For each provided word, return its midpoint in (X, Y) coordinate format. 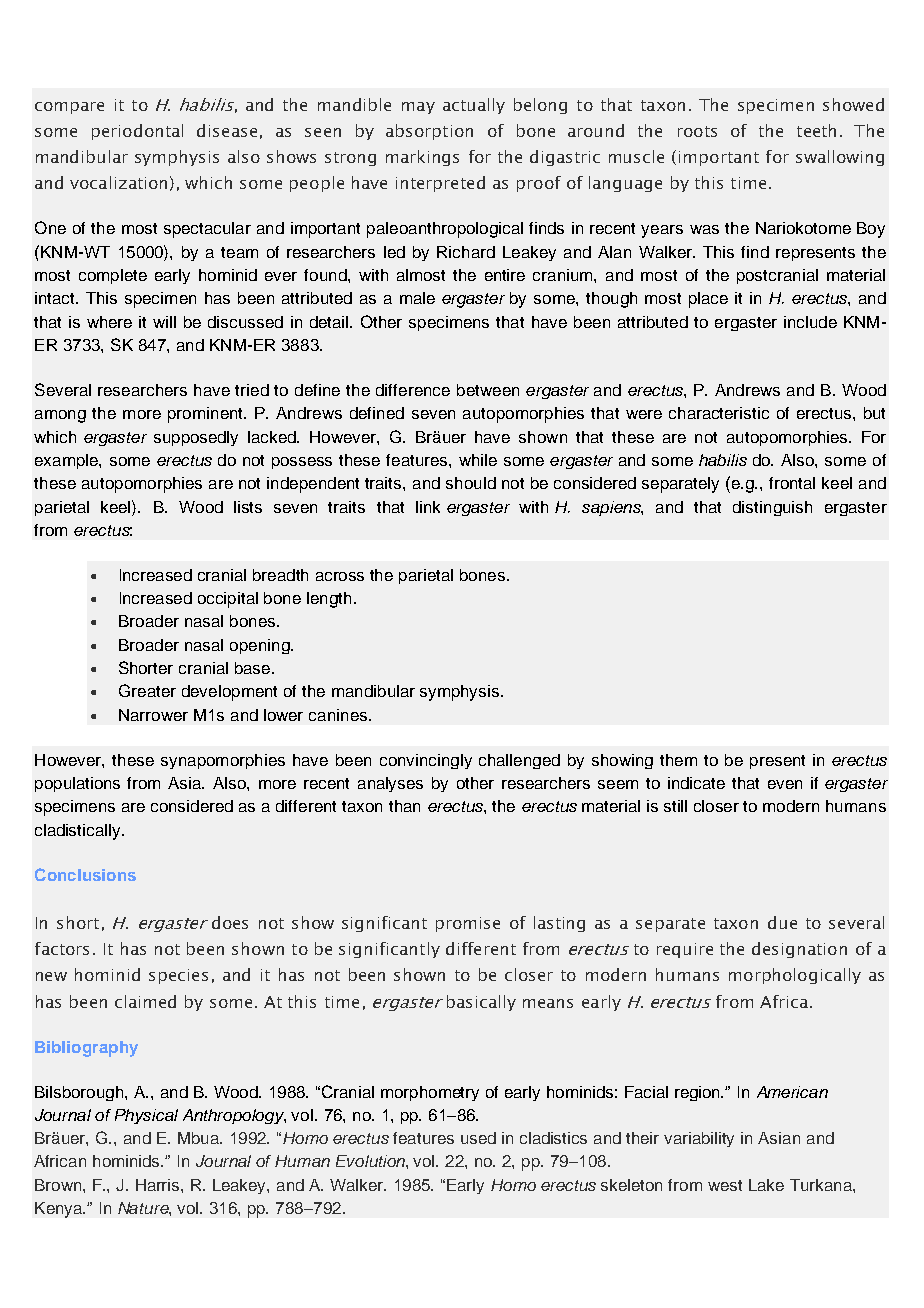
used (478, 1138)
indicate (696, 783)
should (471, 483)
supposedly (196, 438)
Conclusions (85, 874)
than (404, 806)
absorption (429, 132)
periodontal (137, 132)
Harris (159, 1185)
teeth (816, 130)
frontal (792, 483)
